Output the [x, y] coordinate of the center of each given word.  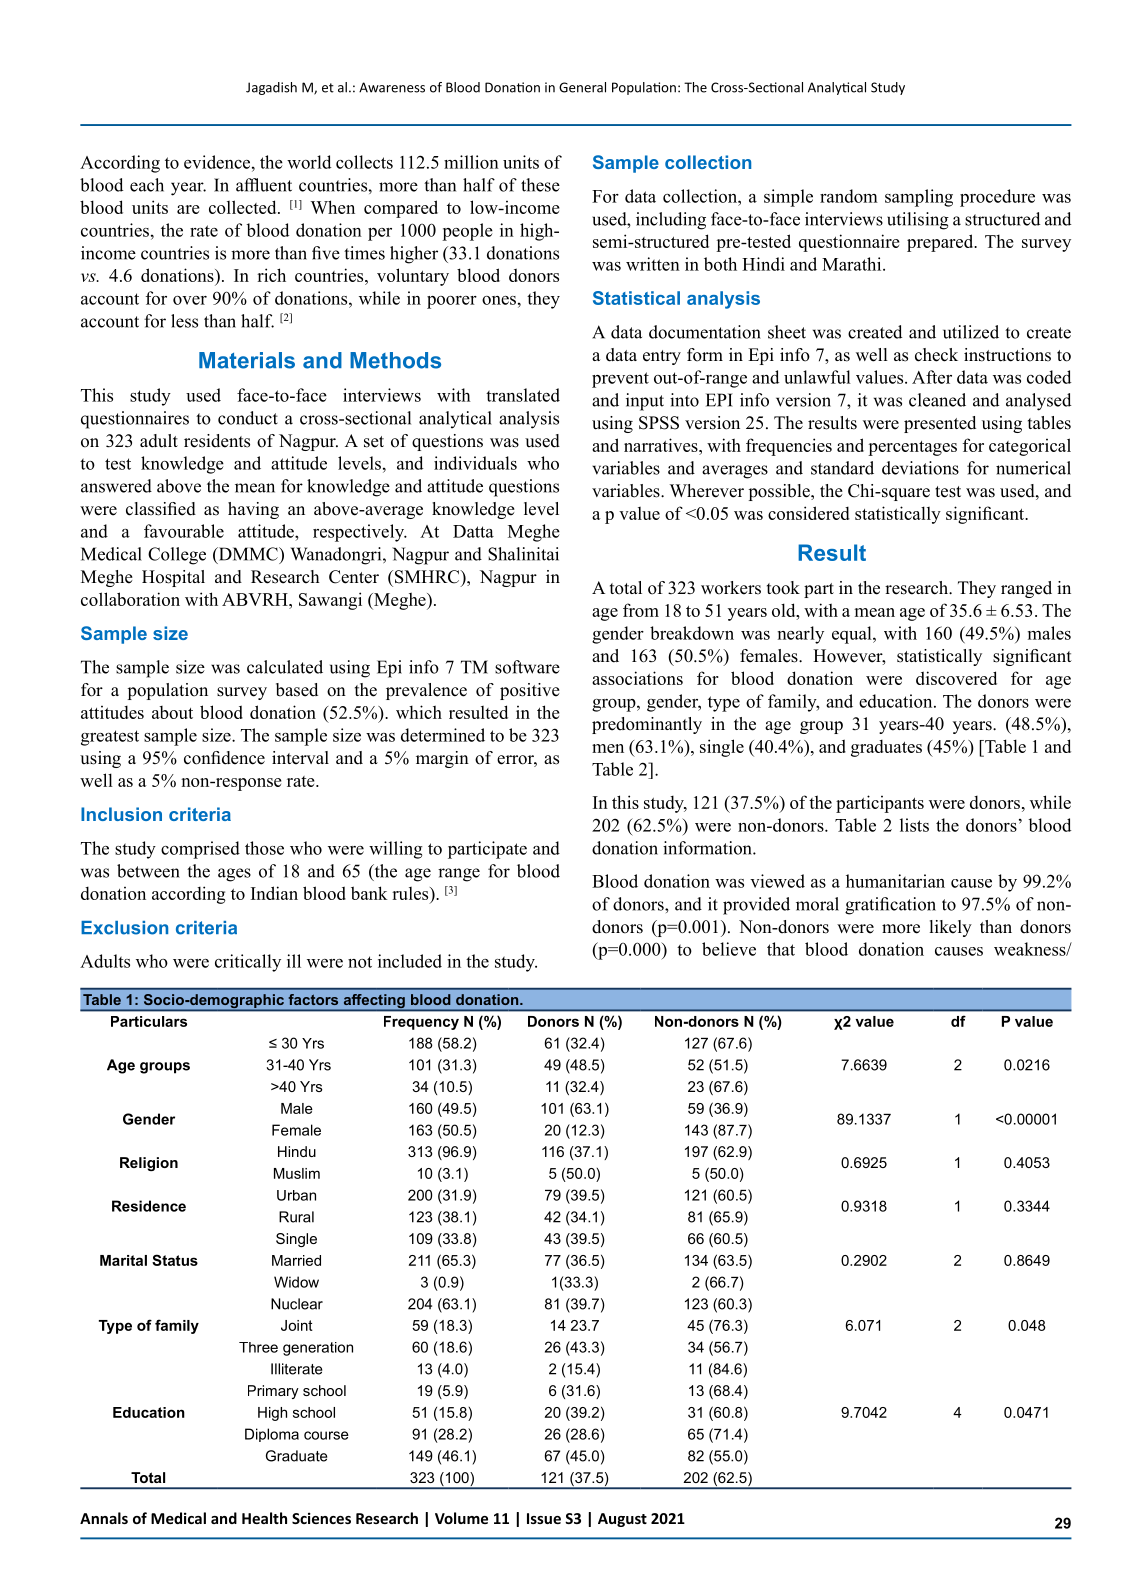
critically [248, 963]
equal [853, 635]
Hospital [173, 578]
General [582, 87]
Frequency [421, 1023]
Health [264, 1518]
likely [951, 928]
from [641, 610]
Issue [544, 1518]
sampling [919, 198]
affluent [264, 185]
